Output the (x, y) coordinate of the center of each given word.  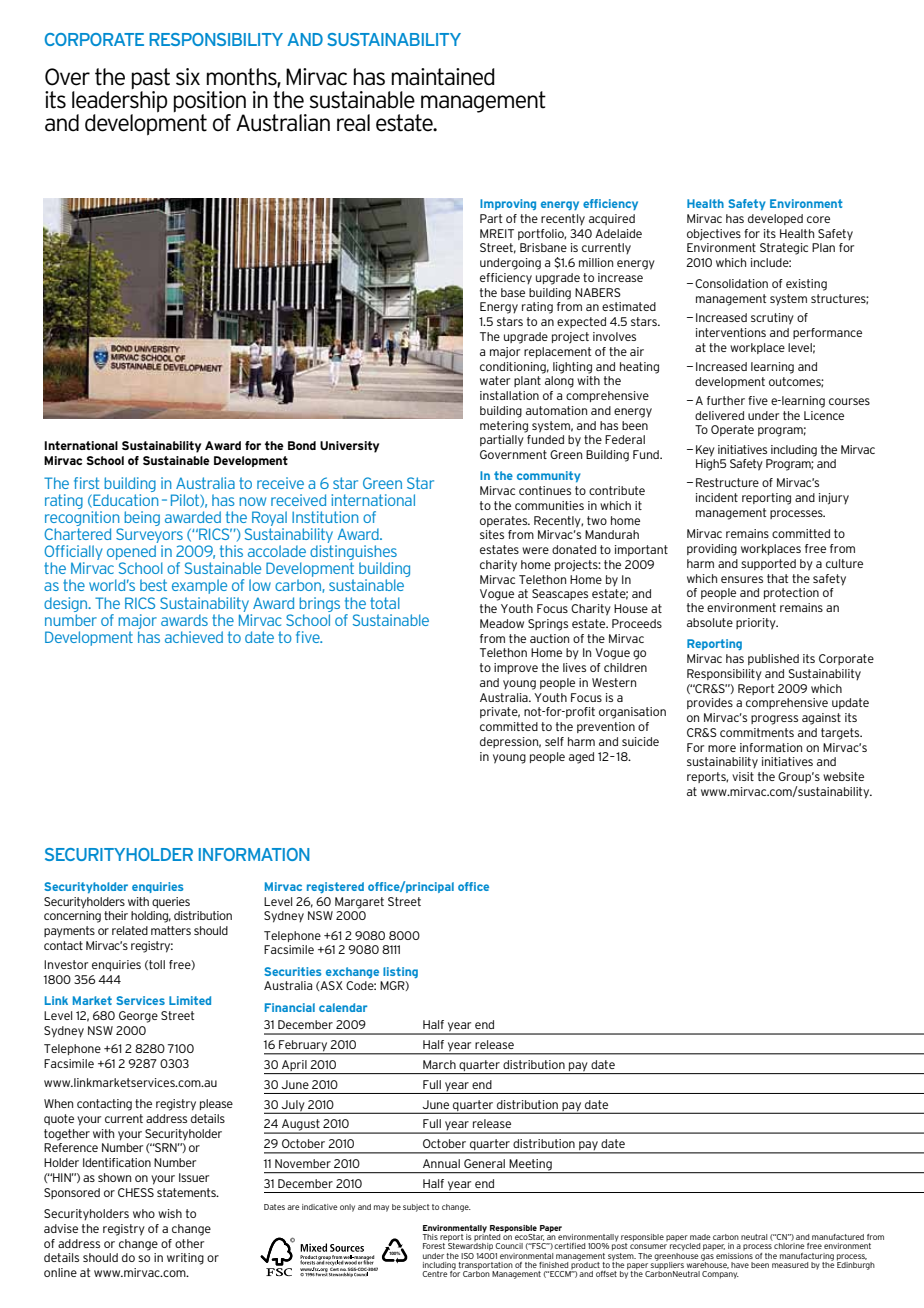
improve (516, 668)
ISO (467, 1256)
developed (775, 219)
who (144, 1213)
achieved (194, 637)
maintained (443, 77)
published (773, 659)
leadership (119, 103)
